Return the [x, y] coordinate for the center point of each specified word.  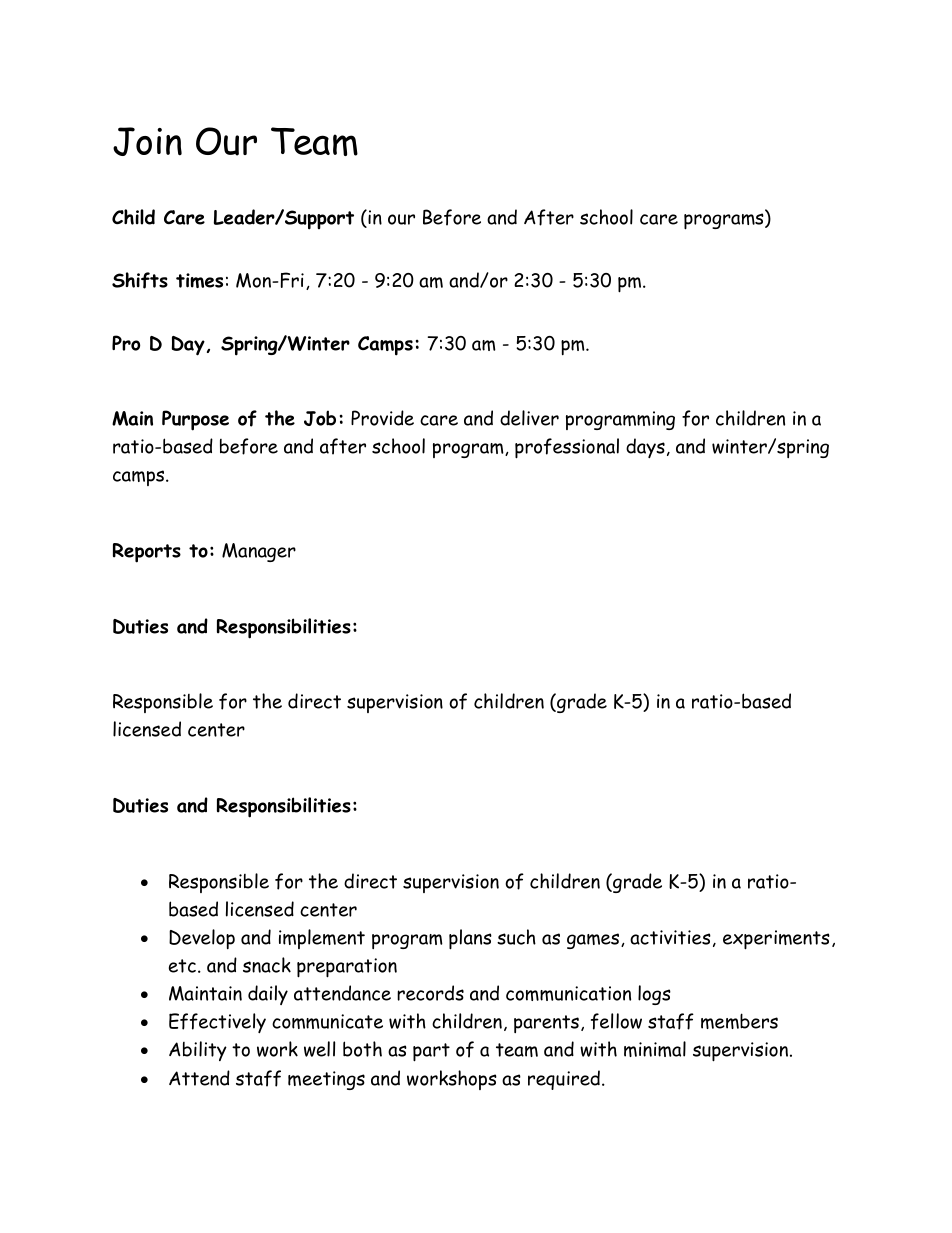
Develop [202, 939]
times [199, 280]
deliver [529, 418]
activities [670, 937]
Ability [198, 1051]
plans [470, 939]
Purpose [195, 420]
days [645, 448]
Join [147, 141]
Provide [382, 418]
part [431, 1052]
